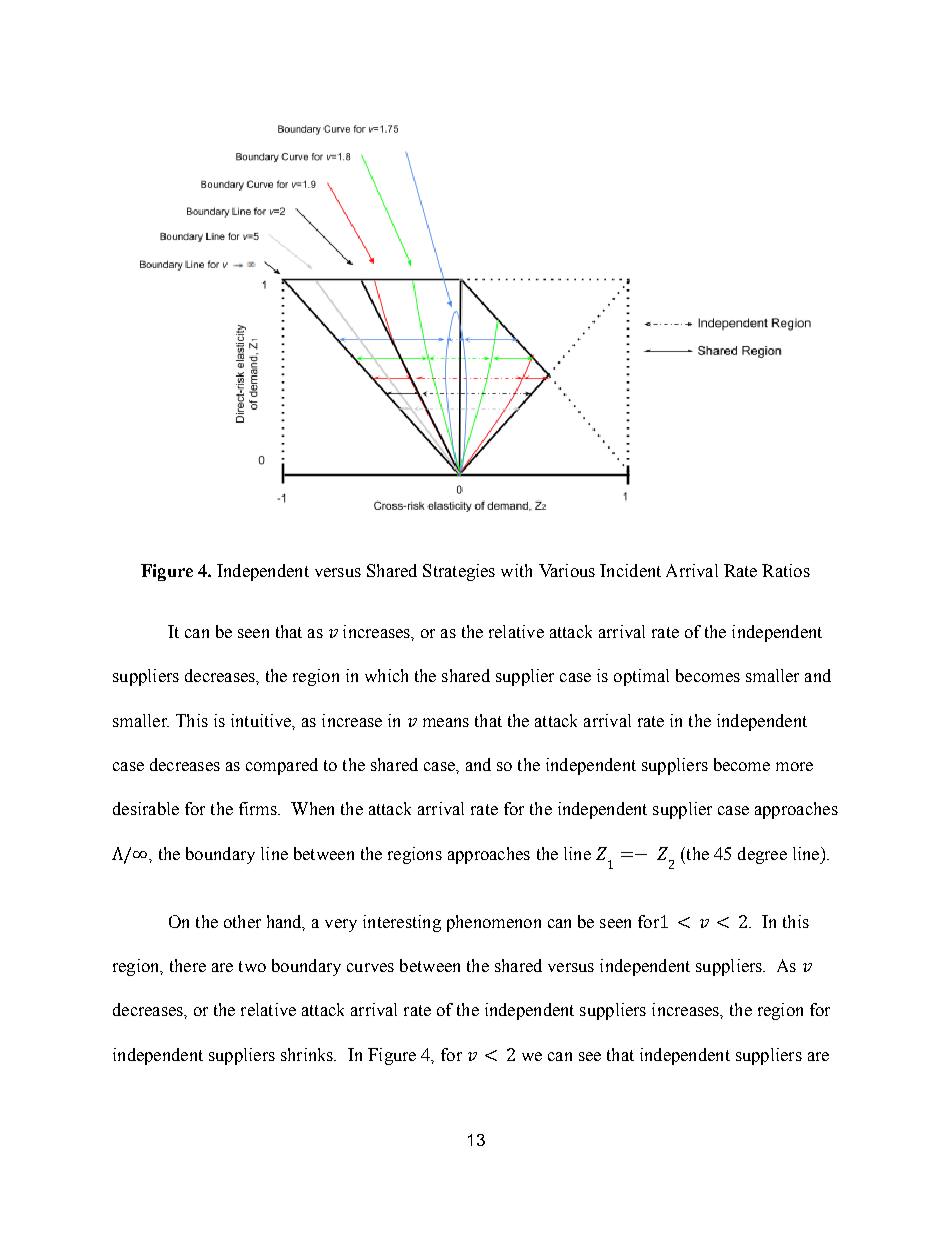 Image resolution: width=952 pixels, height=1233 pixels. What do you see at coordinates (762, 855) in the image?
I see `degree` at bounding box center [762, 855].
